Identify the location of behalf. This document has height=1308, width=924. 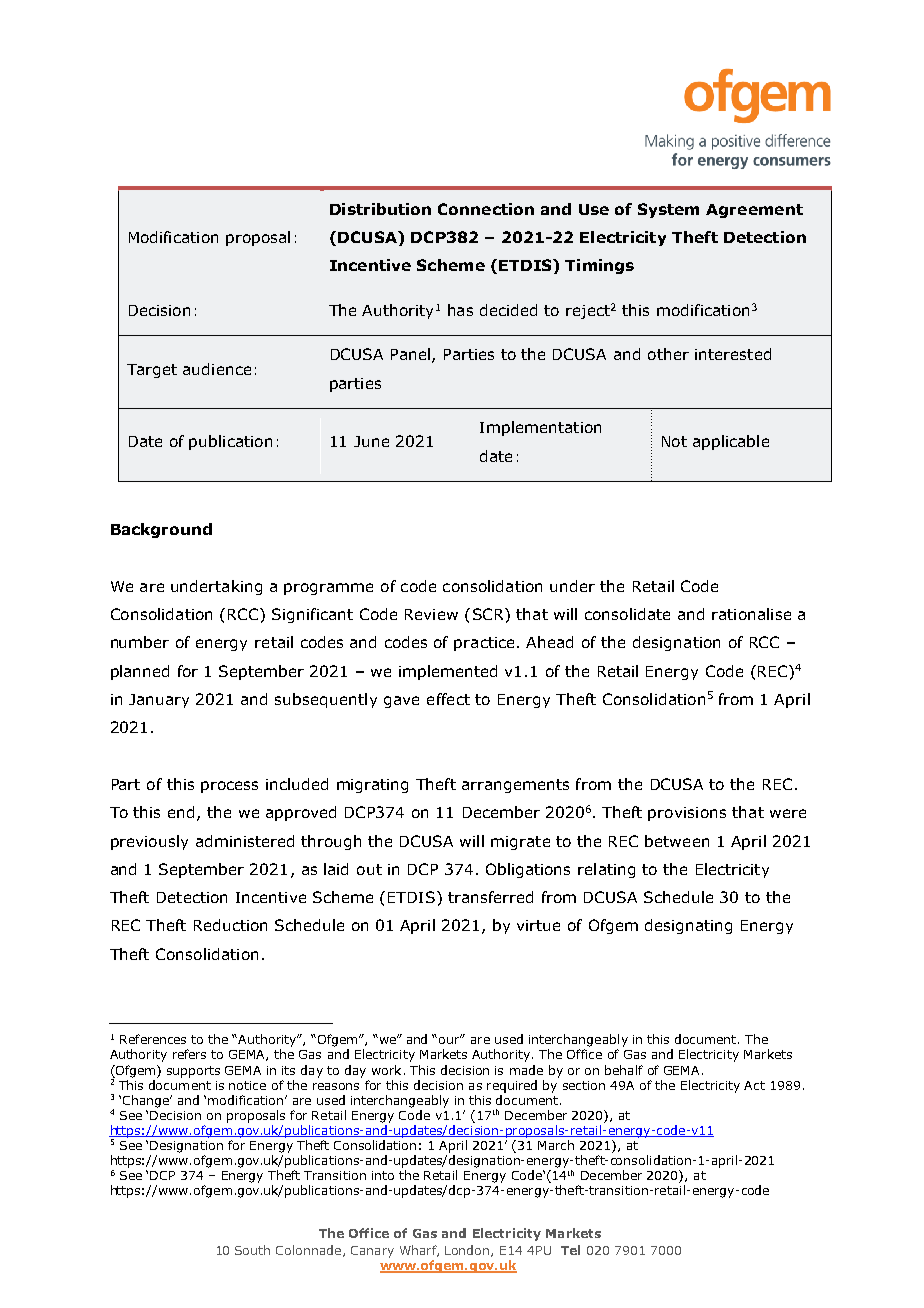
(624, 1070).
